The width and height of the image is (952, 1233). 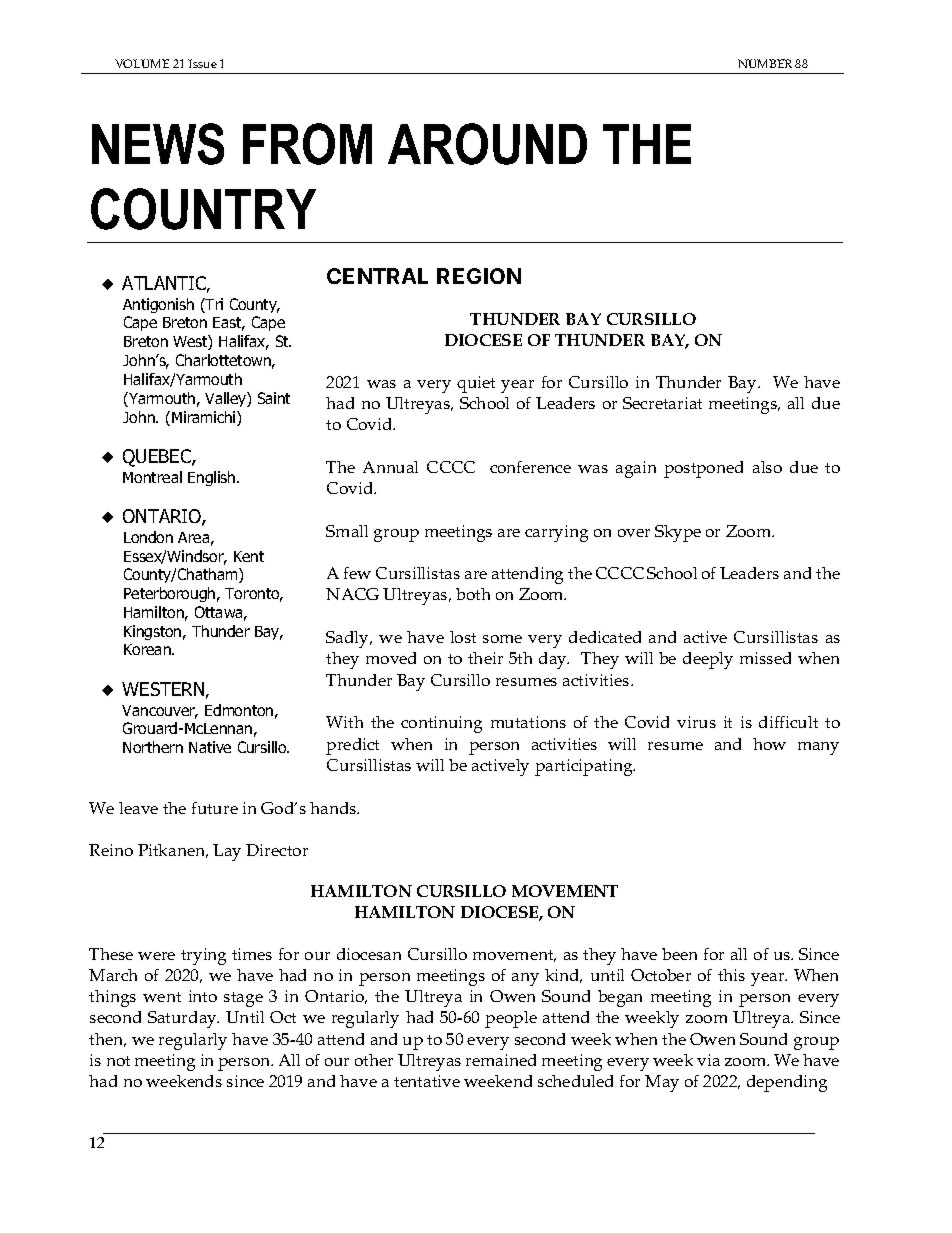 I want to click on Saint, so click(x=274, y=398).
